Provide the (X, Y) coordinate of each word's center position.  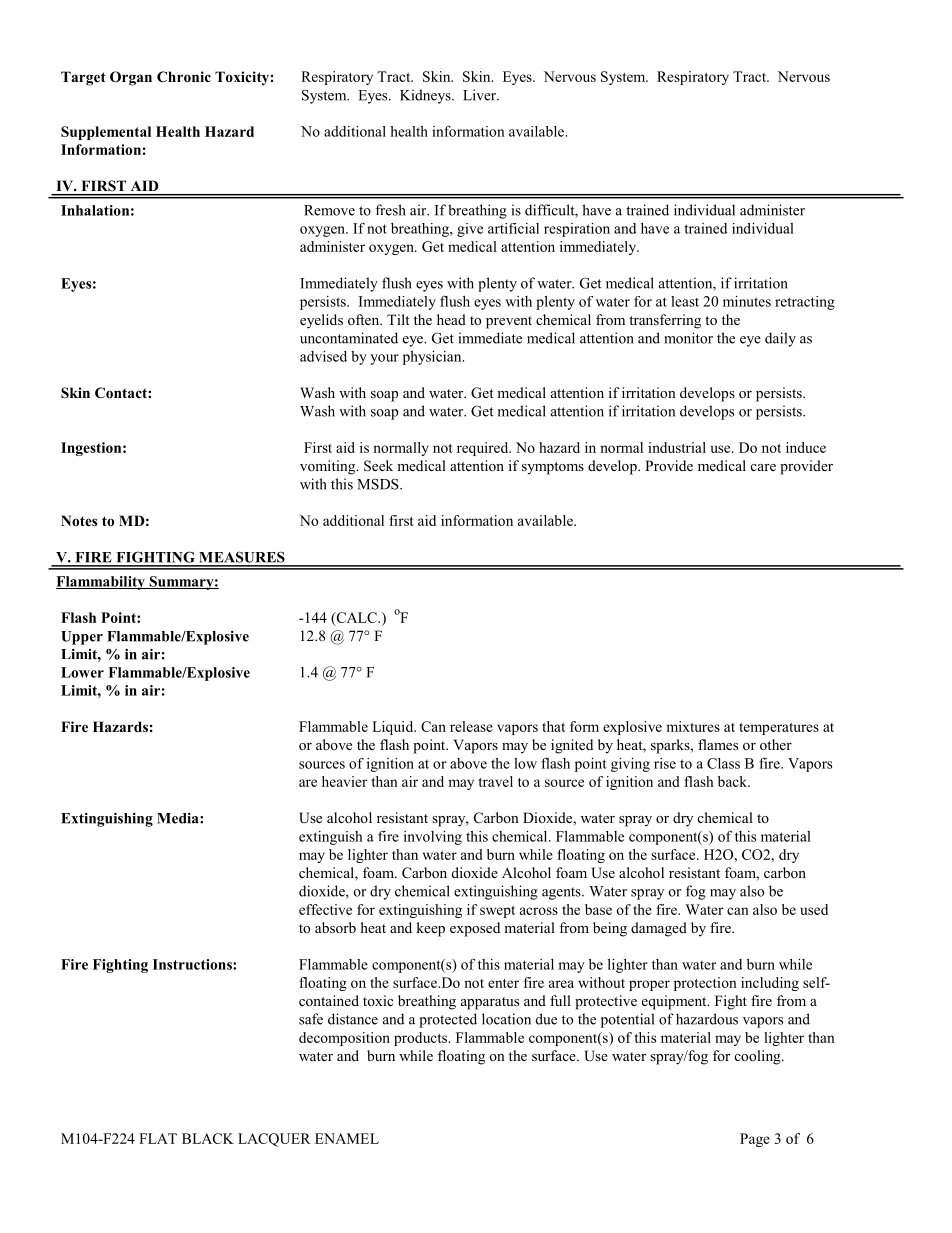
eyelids (321, 321)
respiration (577, 230)
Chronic (184, 77)
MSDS (379, 484)
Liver (481, 95)
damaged (659, 929)
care (763, 467)
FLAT (158, 1138)
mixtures (693, 726)
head (451, 319)
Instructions (193, 964)
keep (431, 929)
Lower (82, 672)
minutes (747, 301)
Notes (79, 520)
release (471, 726)
